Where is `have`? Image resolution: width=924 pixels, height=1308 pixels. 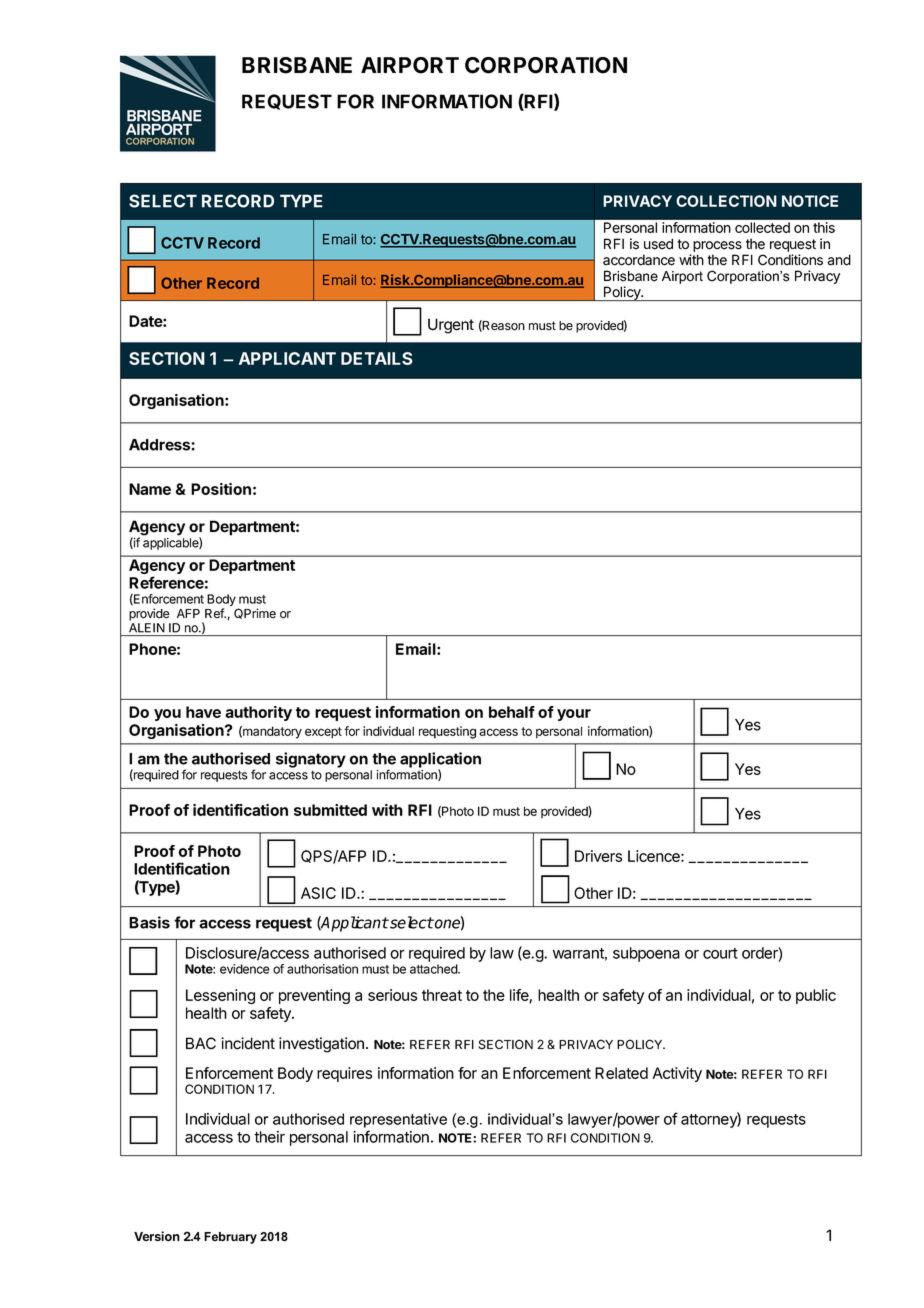
have is located at coordinates (203, 712).
